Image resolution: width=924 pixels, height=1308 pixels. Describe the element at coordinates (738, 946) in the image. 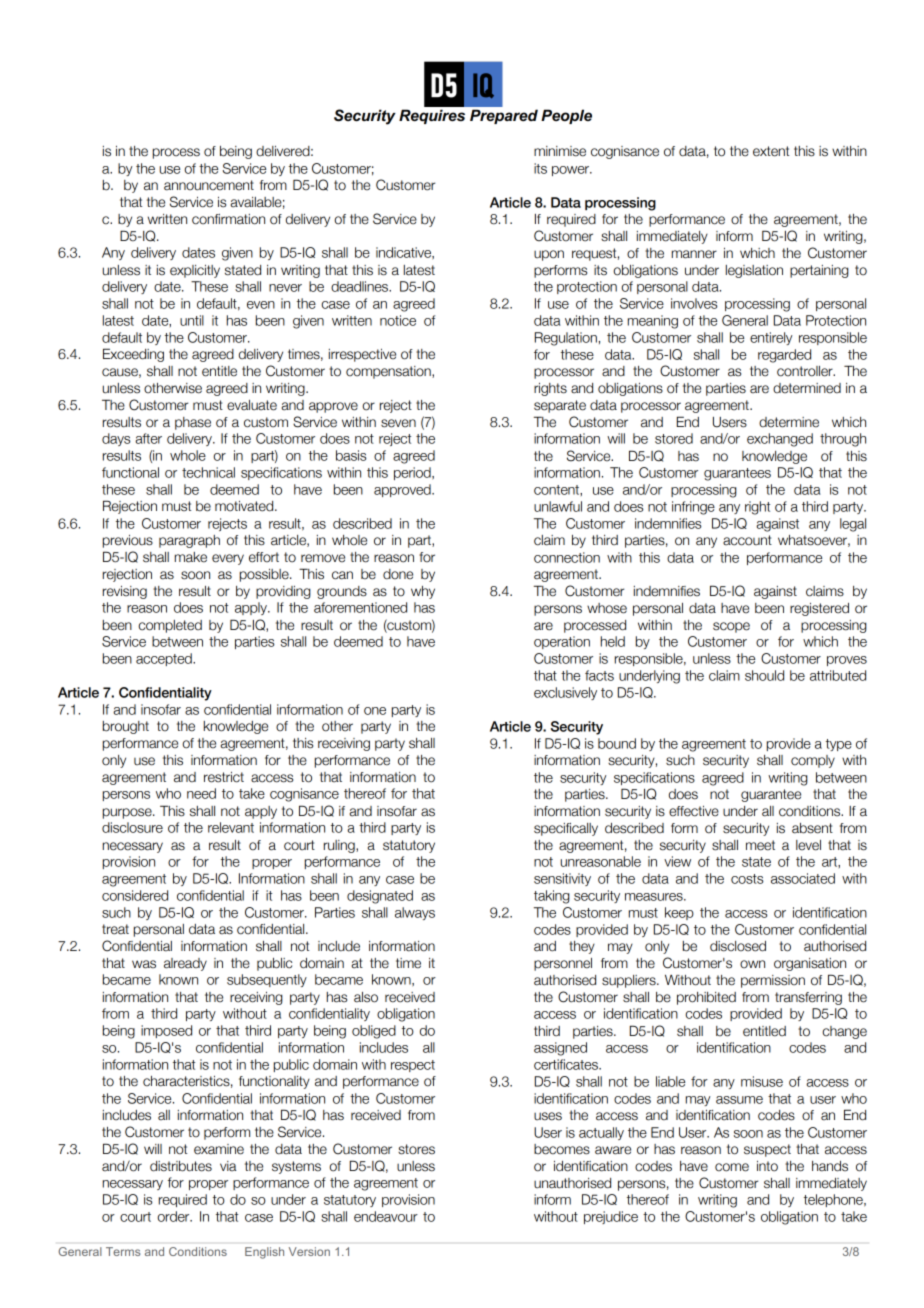

I see `disclosed` at that location.
